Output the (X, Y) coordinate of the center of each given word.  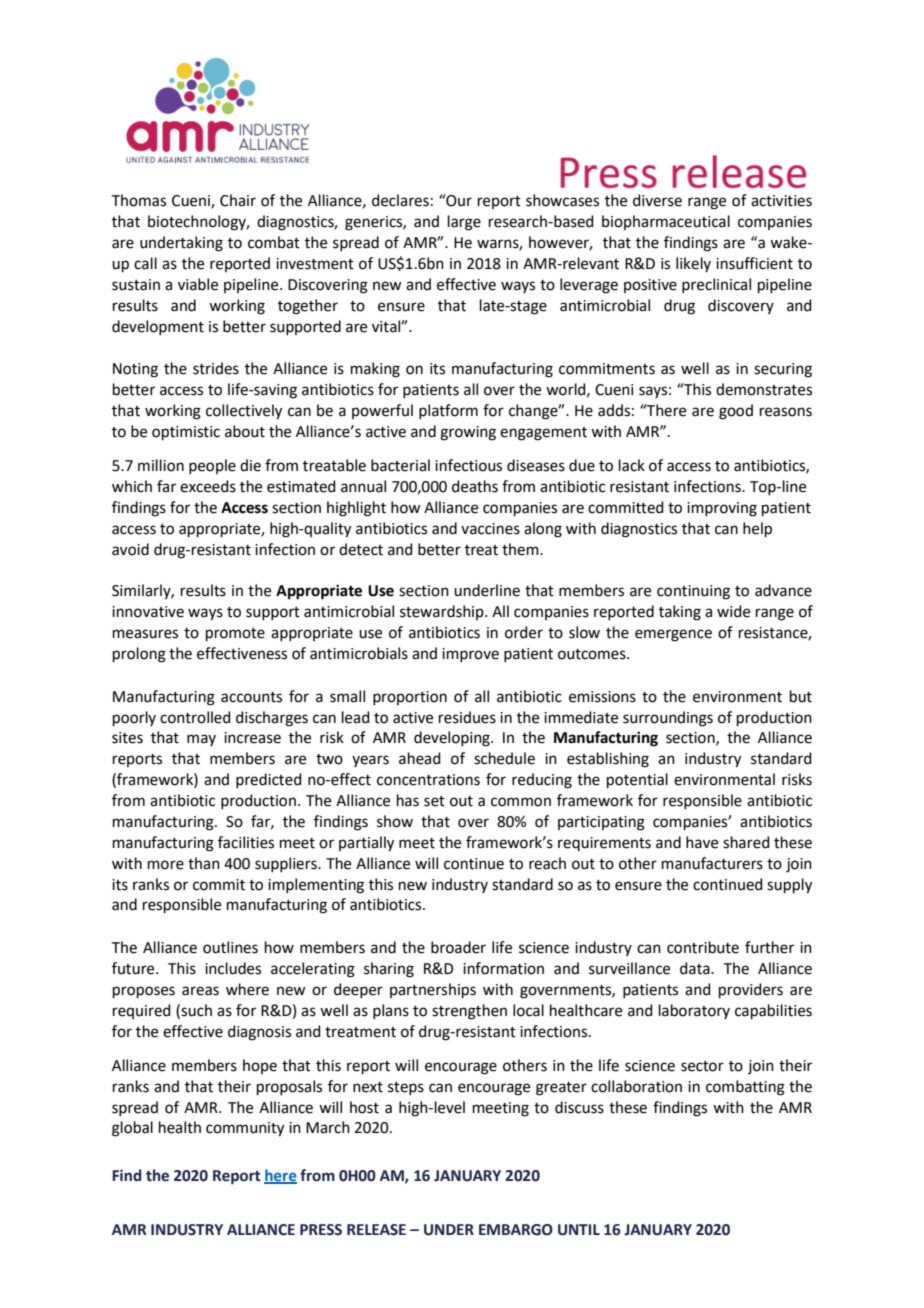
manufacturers (712, 863)
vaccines (490, 529)
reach (547, 863)
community (245, 1129)
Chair (238, 200)
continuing (693, 592)
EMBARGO (516, 1230)
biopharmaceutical (666, 222)
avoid (130, 549)
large (464, 223)
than (204, 863)
